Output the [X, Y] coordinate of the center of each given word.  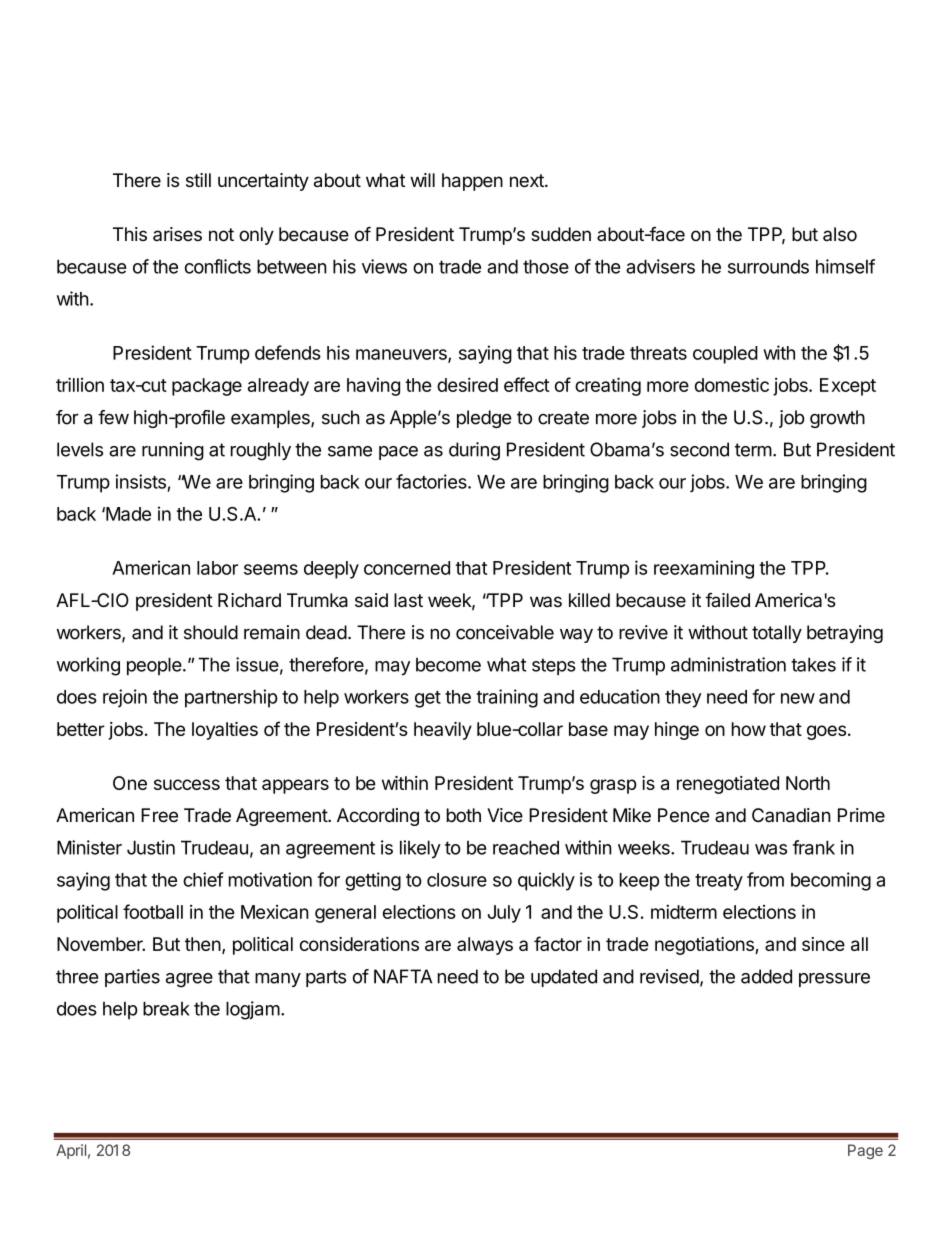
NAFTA [403, 976]
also [840, 234]
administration [728, 664]
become [448, 665]
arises [177, 234]
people [154, 666]
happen [472, 182]
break [166, 1008]
